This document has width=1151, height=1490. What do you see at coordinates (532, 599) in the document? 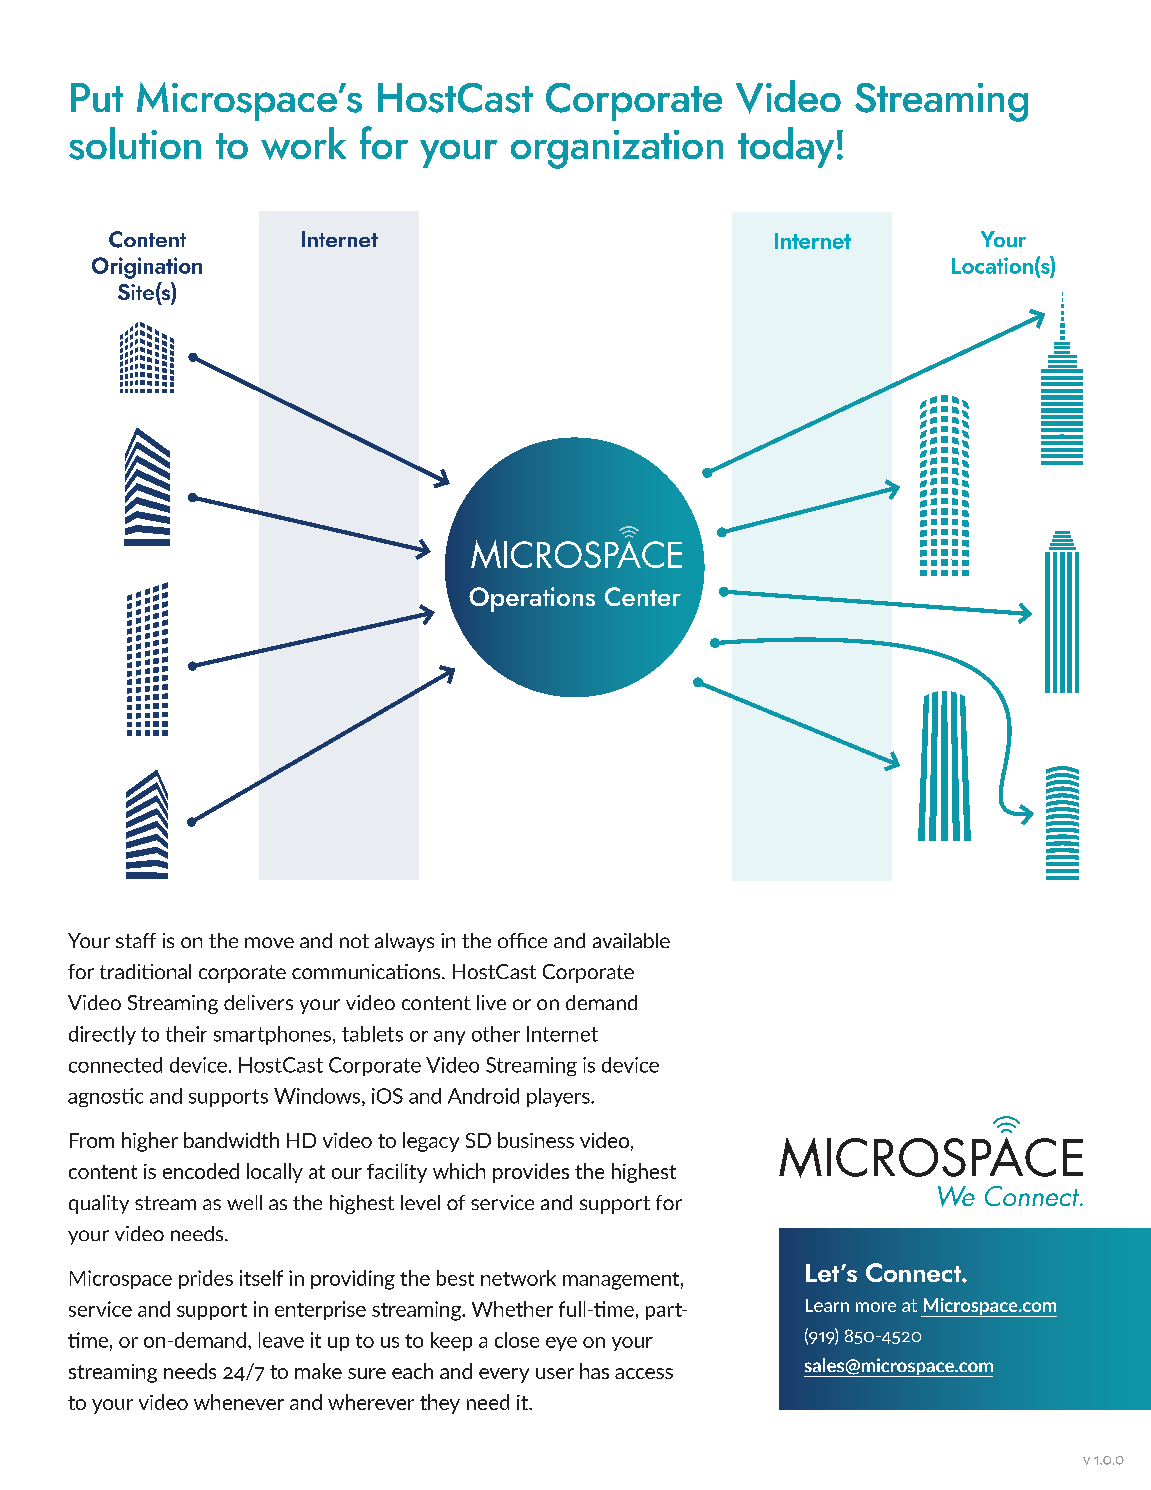
I see `Operations` at bounding box center [532, 599].
